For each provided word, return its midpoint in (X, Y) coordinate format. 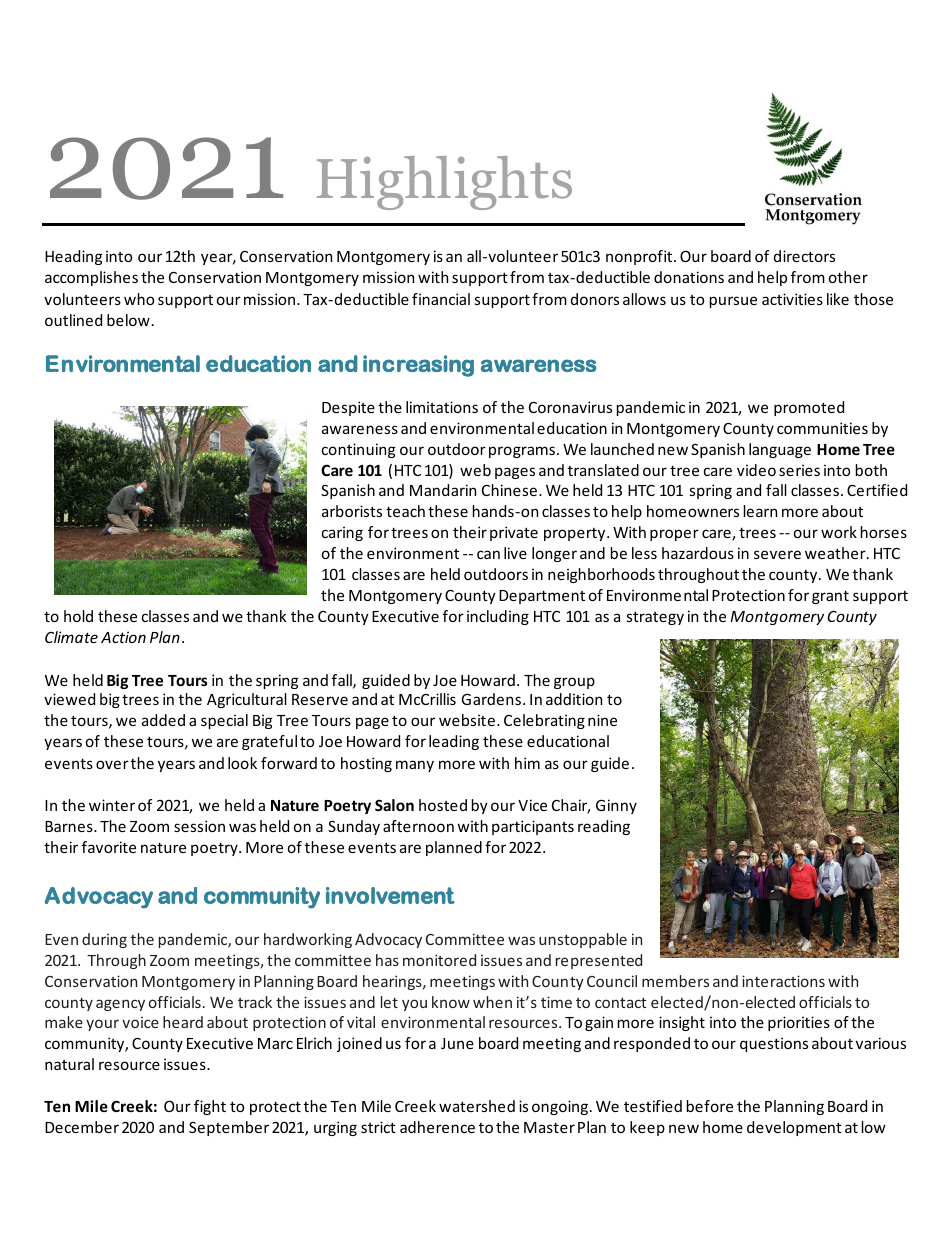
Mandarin (443, 490)
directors (804, 256)
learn (760, 511)
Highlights (444, 183)
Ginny (616, 806)
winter (112, 805)
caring (342, 533)
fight (210, 1107)
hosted (443, 805)
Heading (73, 257)
